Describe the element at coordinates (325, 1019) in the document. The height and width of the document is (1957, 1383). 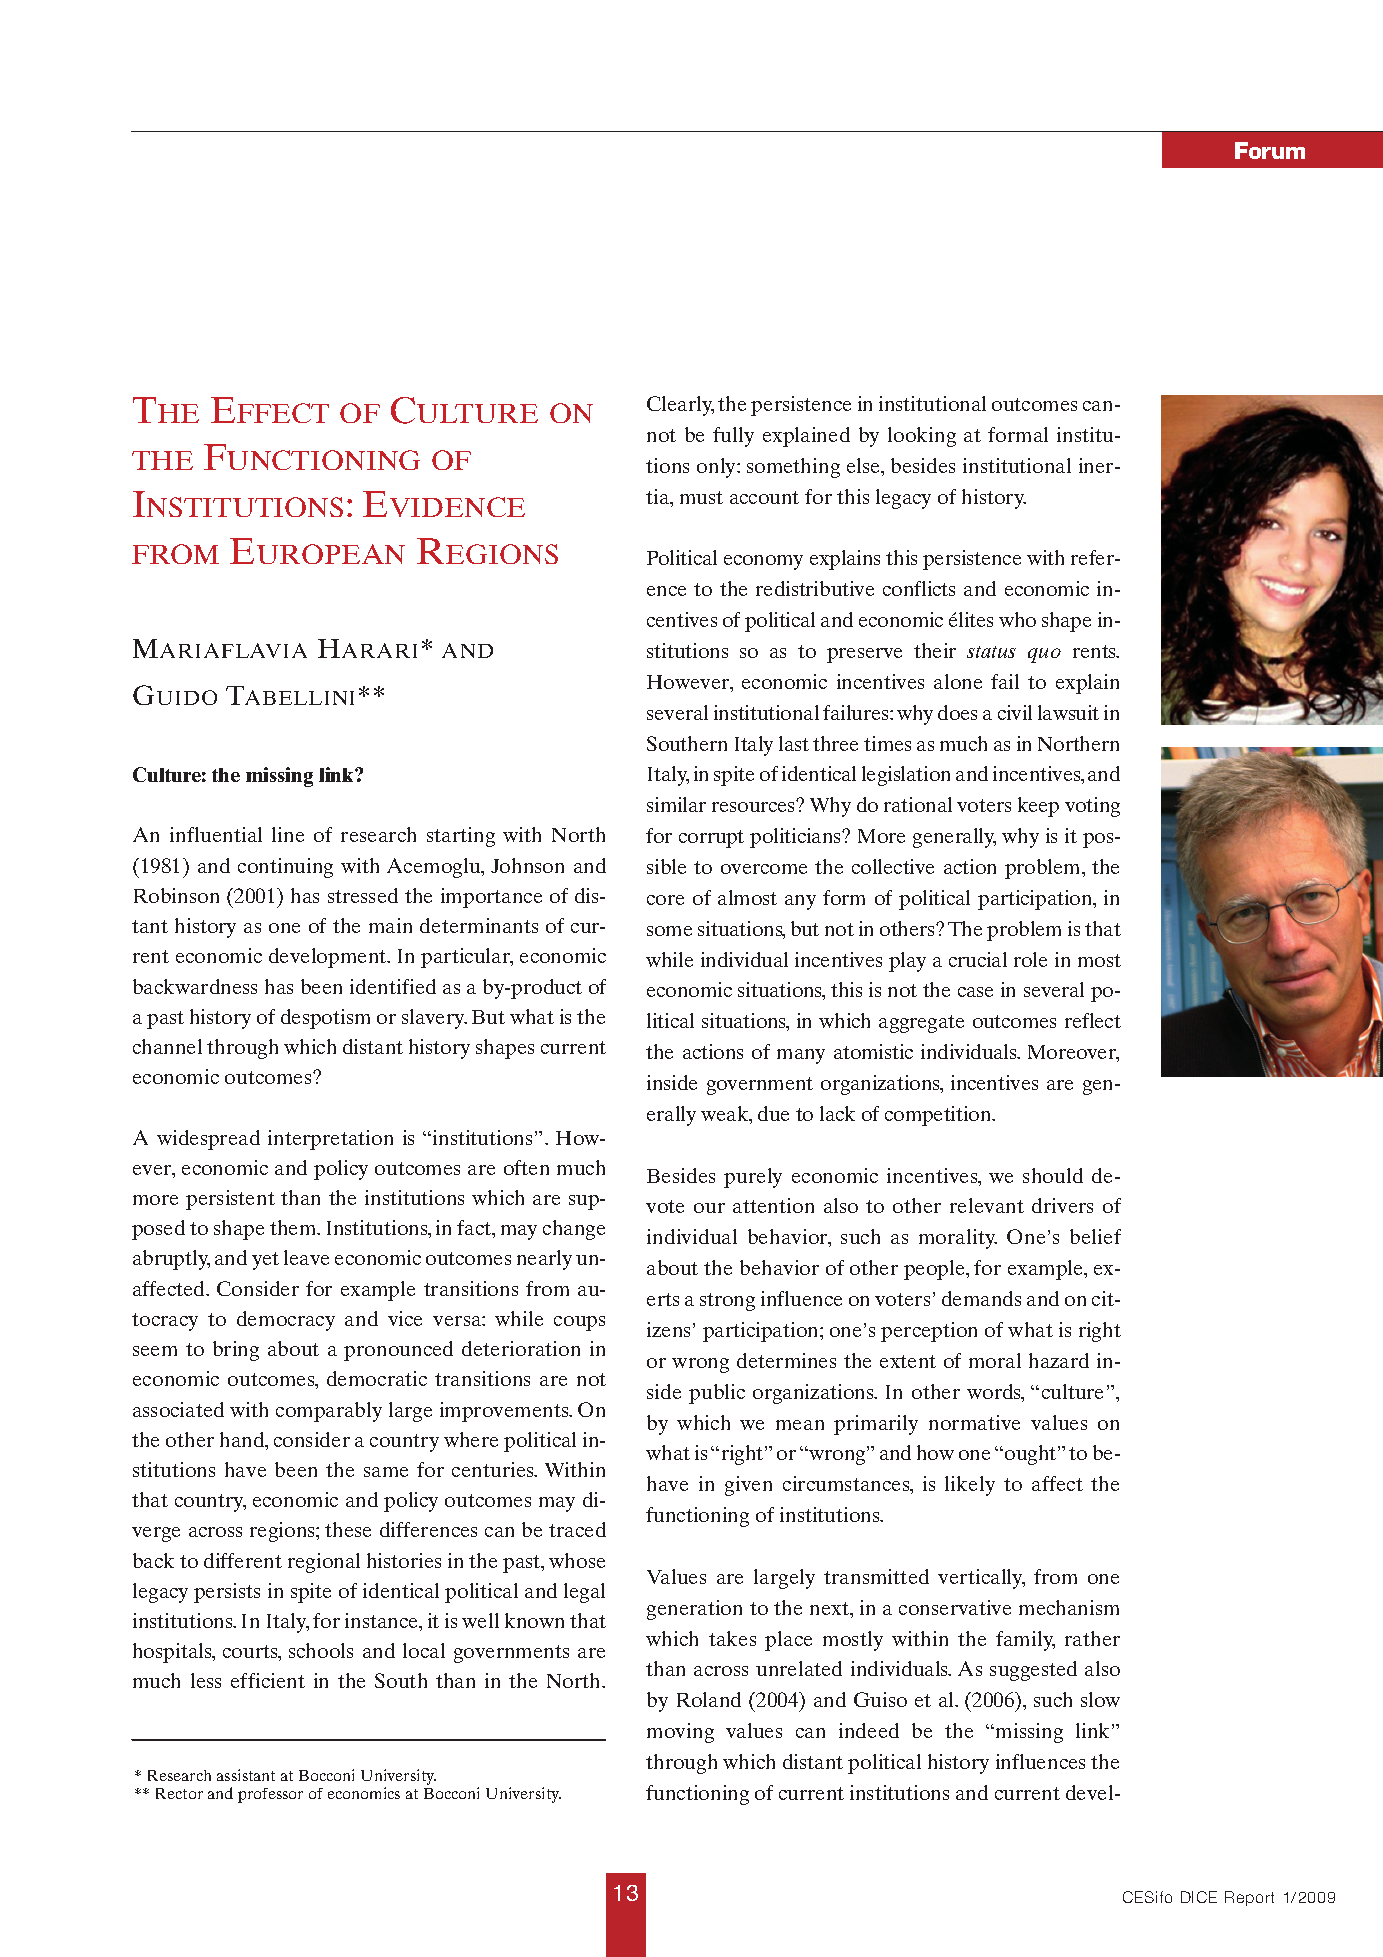
I see `despotism` at that location.
